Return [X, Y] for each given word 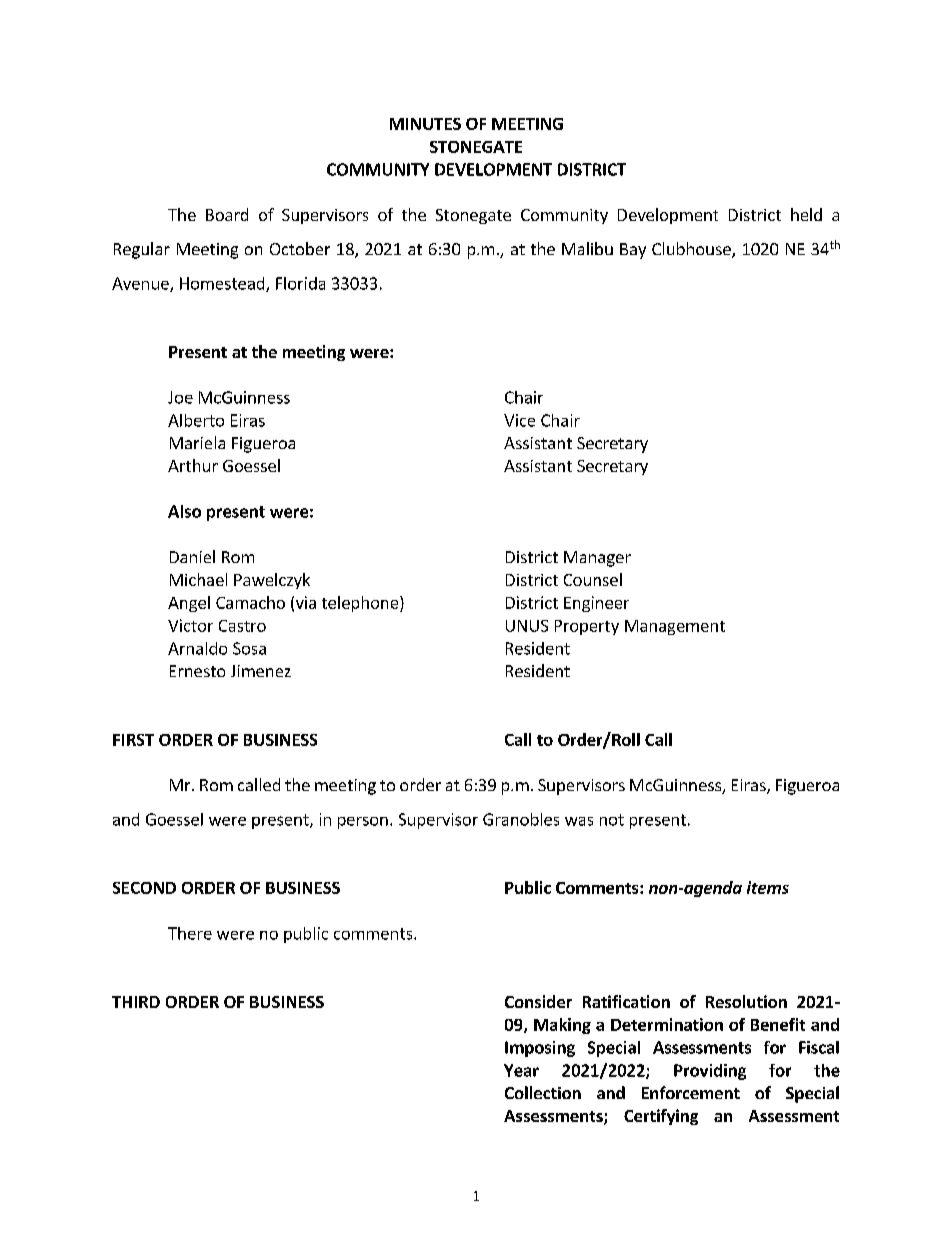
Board [227, 214]
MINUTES [425, 124]
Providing [710, 1072]
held [806, 214]
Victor [190, 625]
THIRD [136, 1002]
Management [675, 627]
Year [521, 1070]
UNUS [527, 626]
